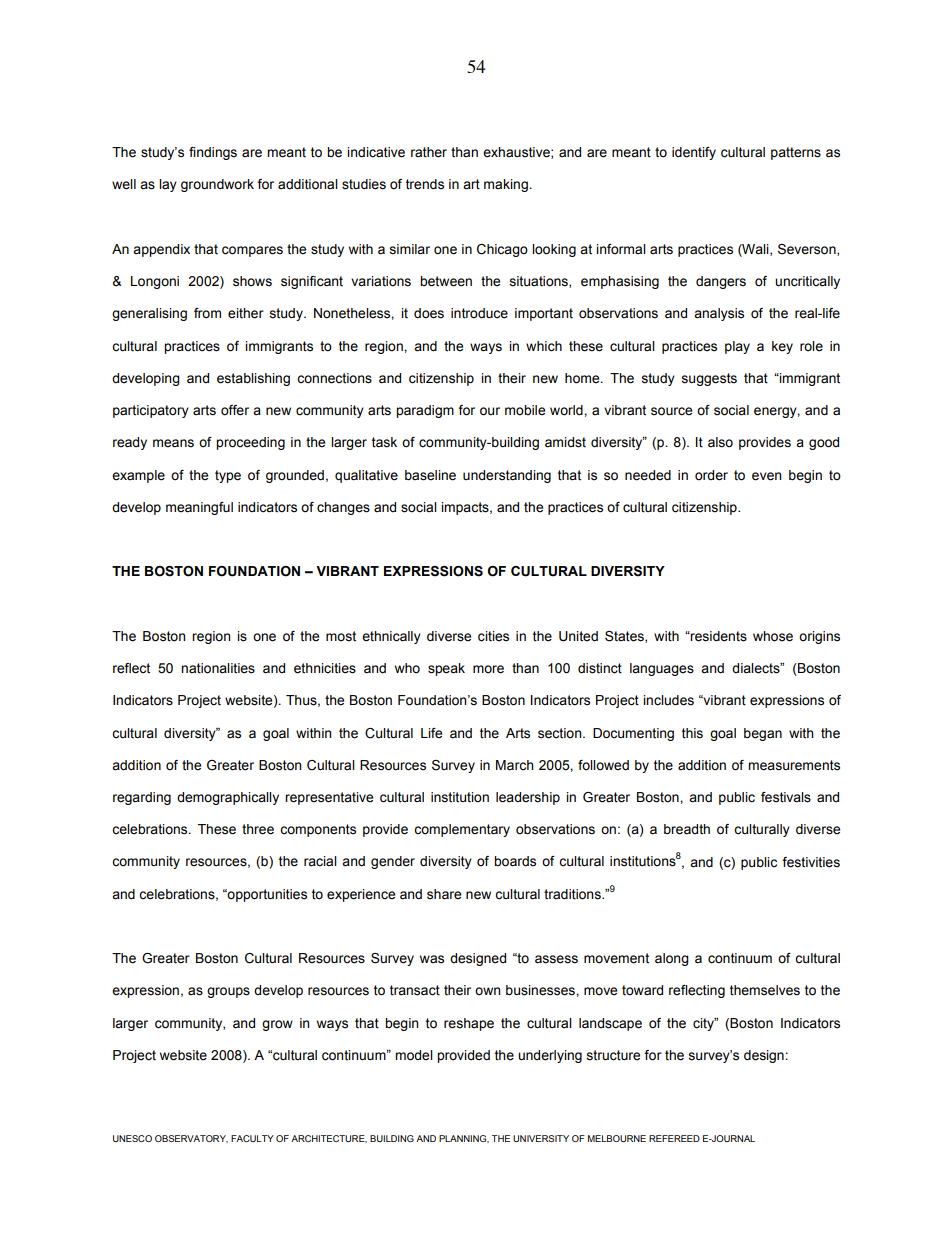 Image resolution: width=952 pixels, height=1233 pixels. Describe the element at coordinates (258, 829) in the screenshot. I see `three` at that location.
